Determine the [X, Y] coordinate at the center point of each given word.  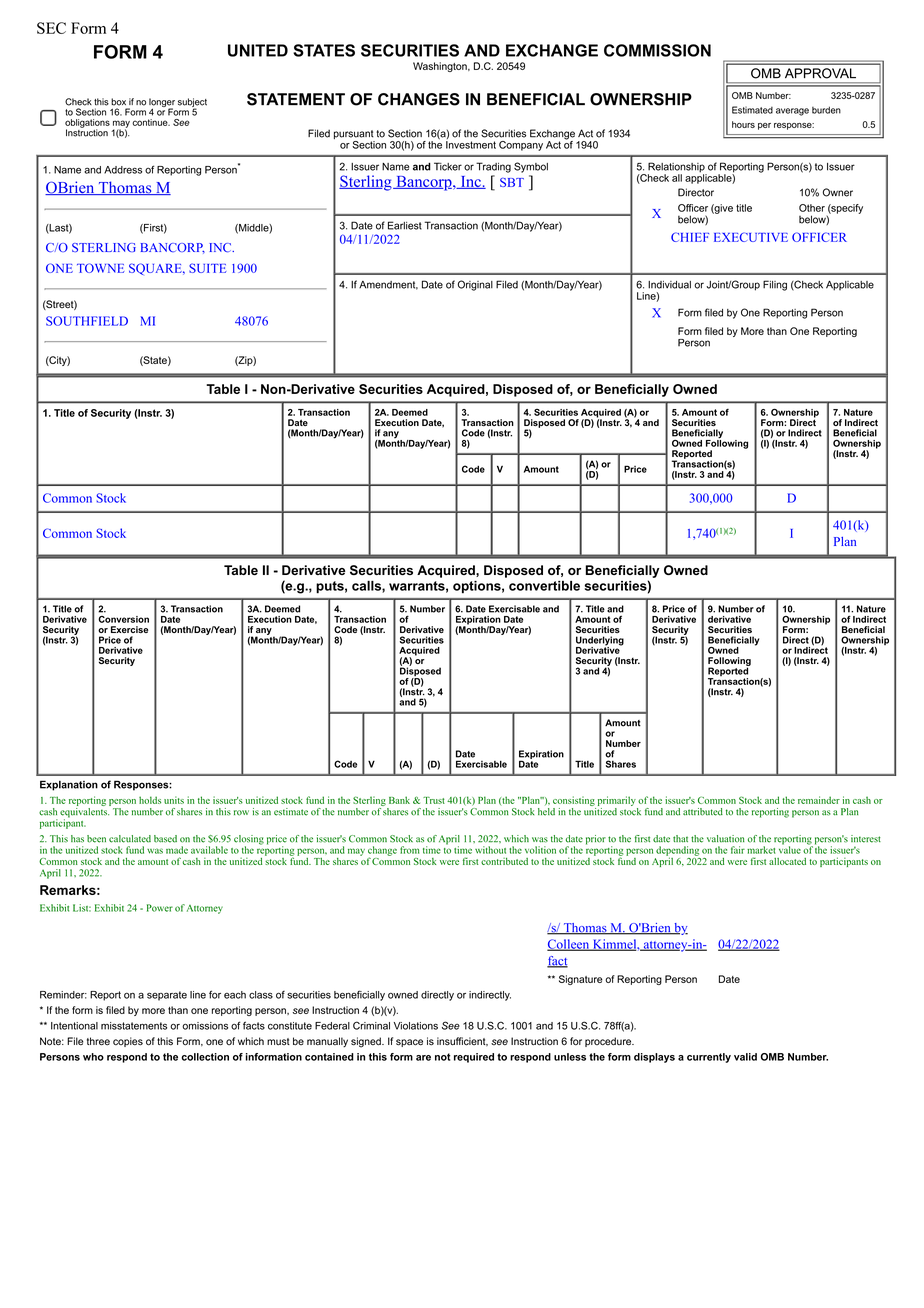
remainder [819, 800]
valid [745, 1057]
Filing [775, 285]
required [474, 1058]
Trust [434, 800]
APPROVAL [820, 73]
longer [162, 103]
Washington [441, 67]
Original [475, 285]
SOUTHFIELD [87, 321]
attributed [703, 812]
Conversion [123, 619]
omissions [205, 1026]
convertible [544, 586]
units [174, 800]
